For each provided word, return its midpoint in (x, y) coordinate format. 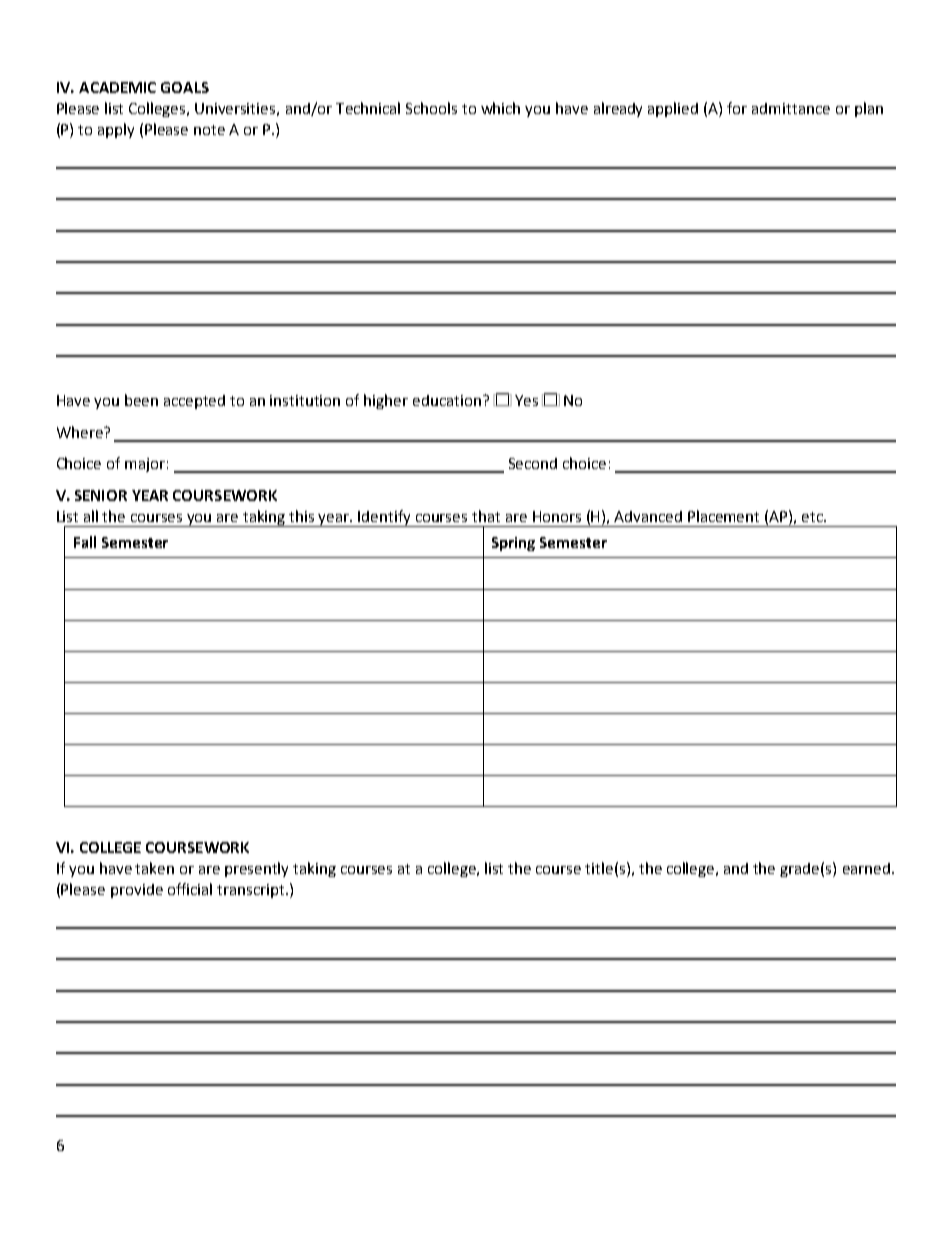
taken (154, 868)
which (500, 108)
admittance (791, 108)
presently (256, 869)
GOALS (185, 87)
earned (866, 868)
